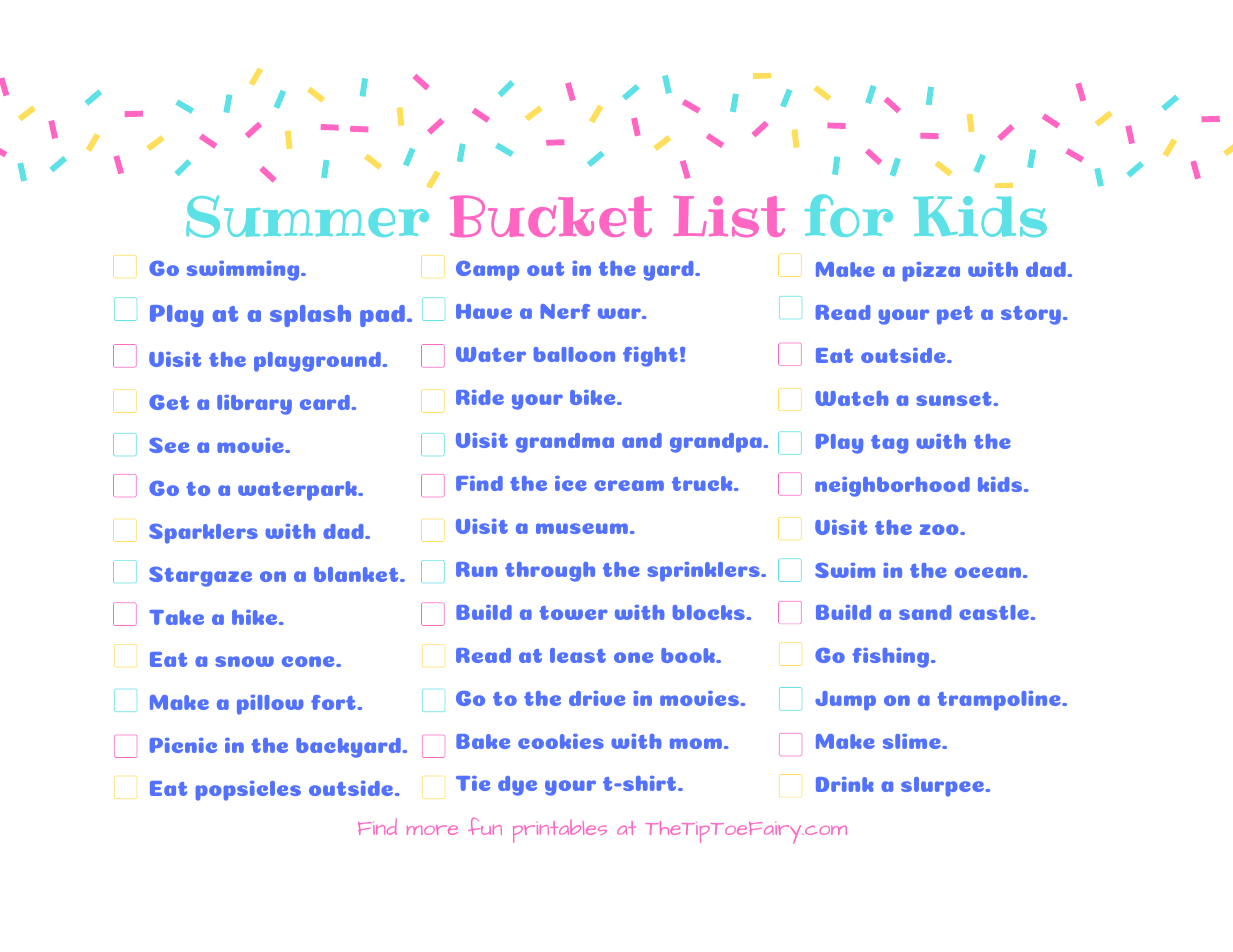 This document has height=952, width=1233. What do you see at coordinates (931, 272) in the document?
I see `pizza` at bounding box center [931, 272].
